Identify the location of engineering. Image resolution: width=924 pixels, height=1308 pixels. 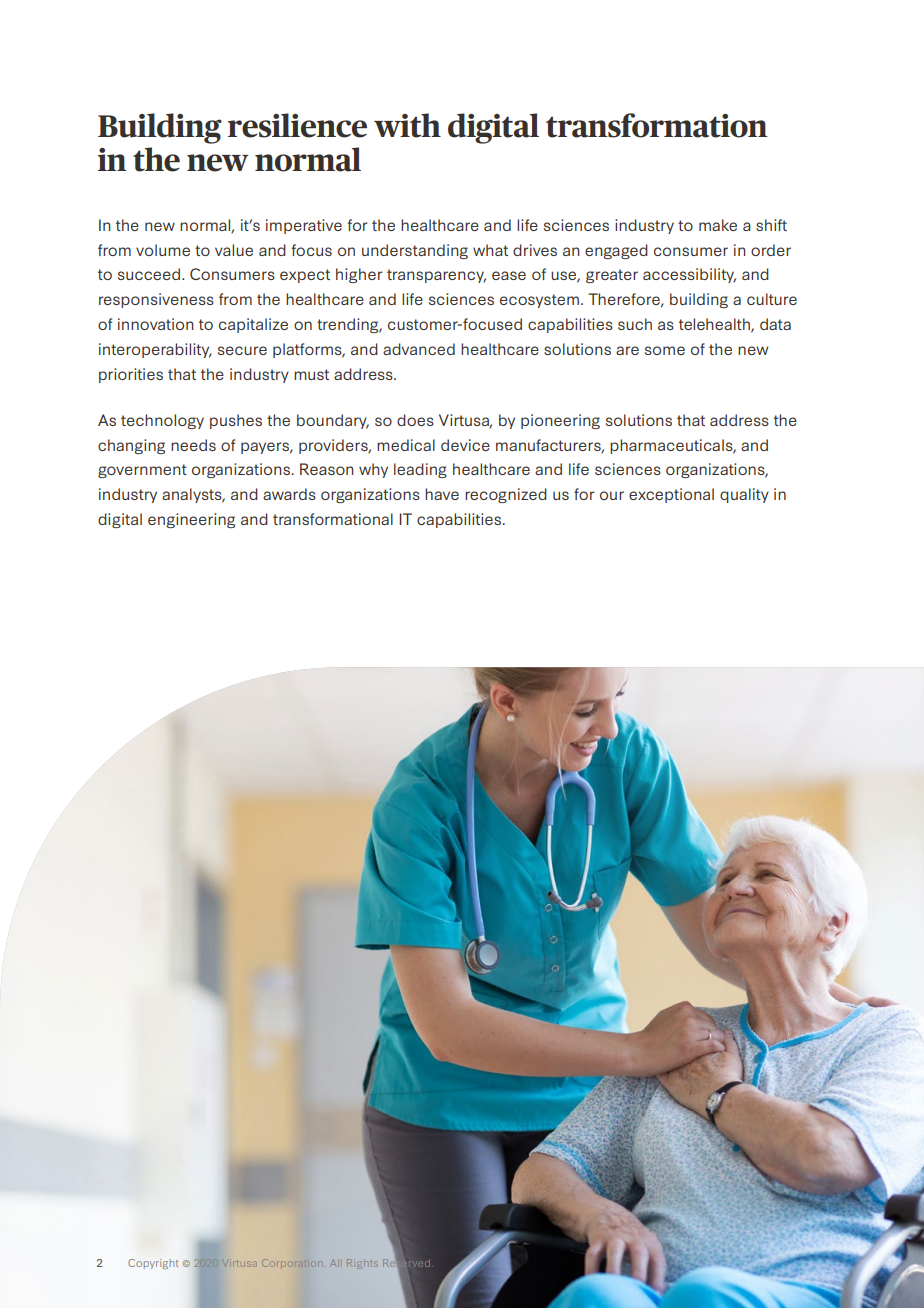
(191, 520).
